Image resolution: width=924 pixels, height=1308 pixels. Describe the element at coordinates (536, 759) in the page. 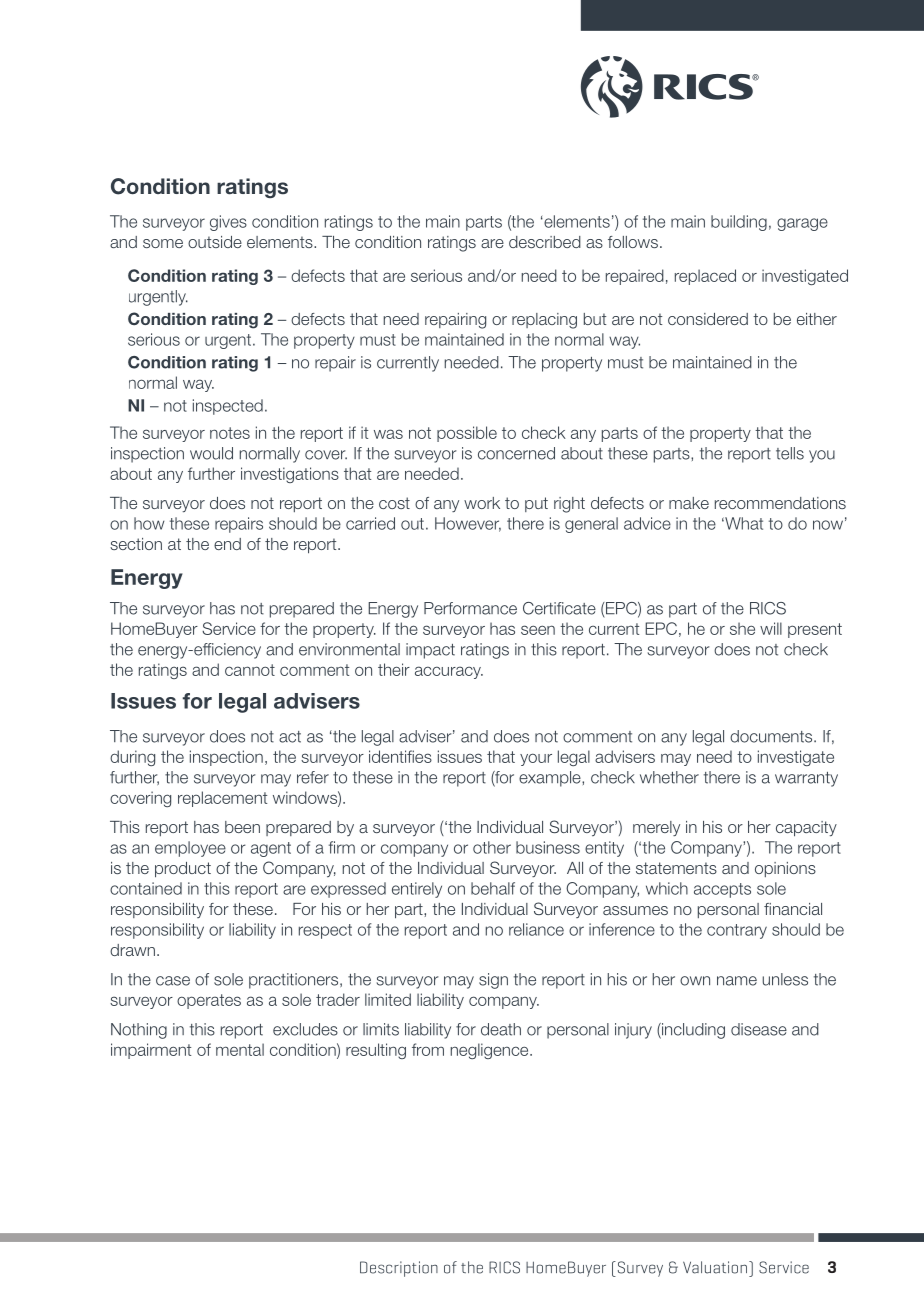

I see `your` at that location.
